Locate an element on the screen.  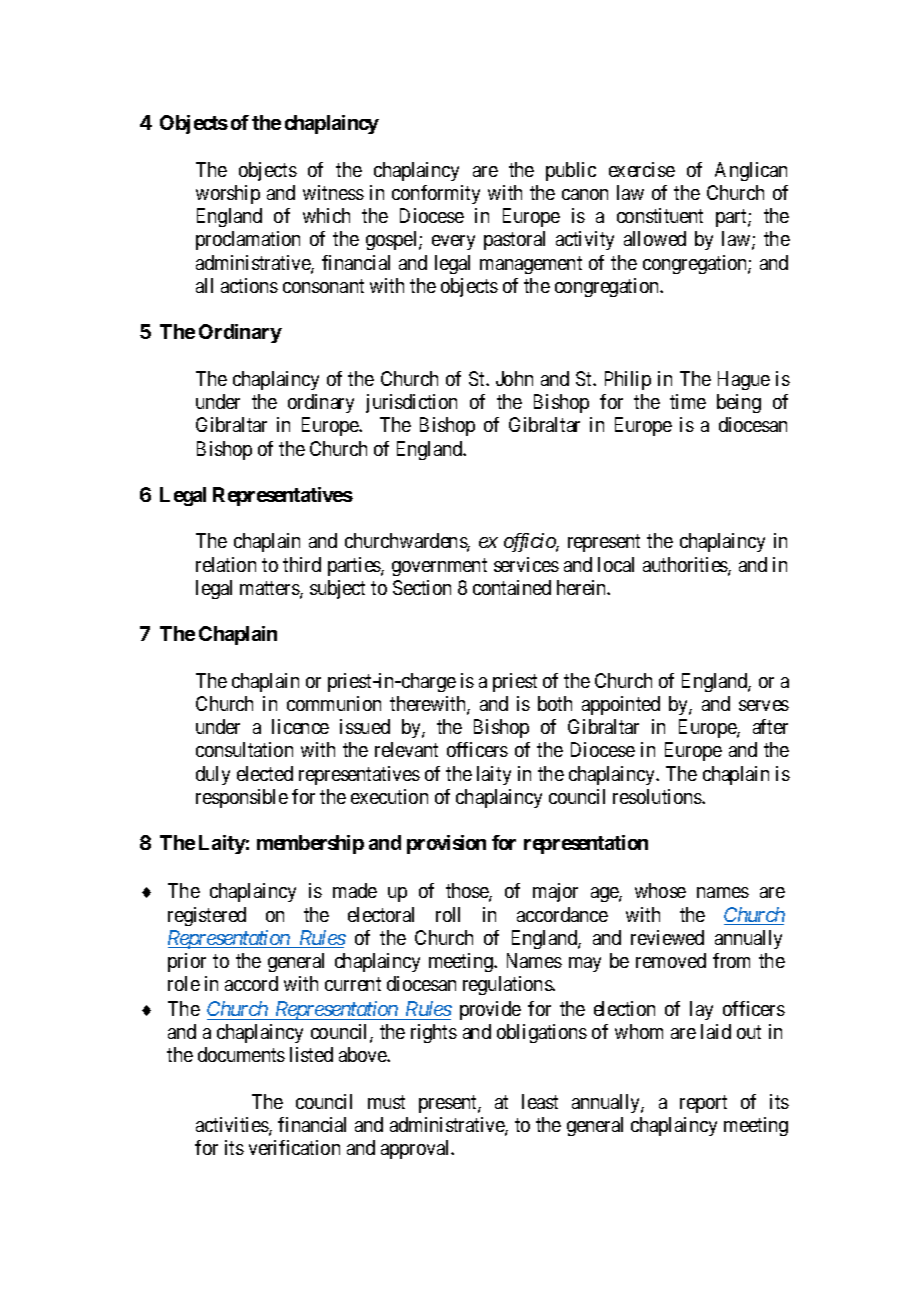
contained is located at coordinates (512, 587).
